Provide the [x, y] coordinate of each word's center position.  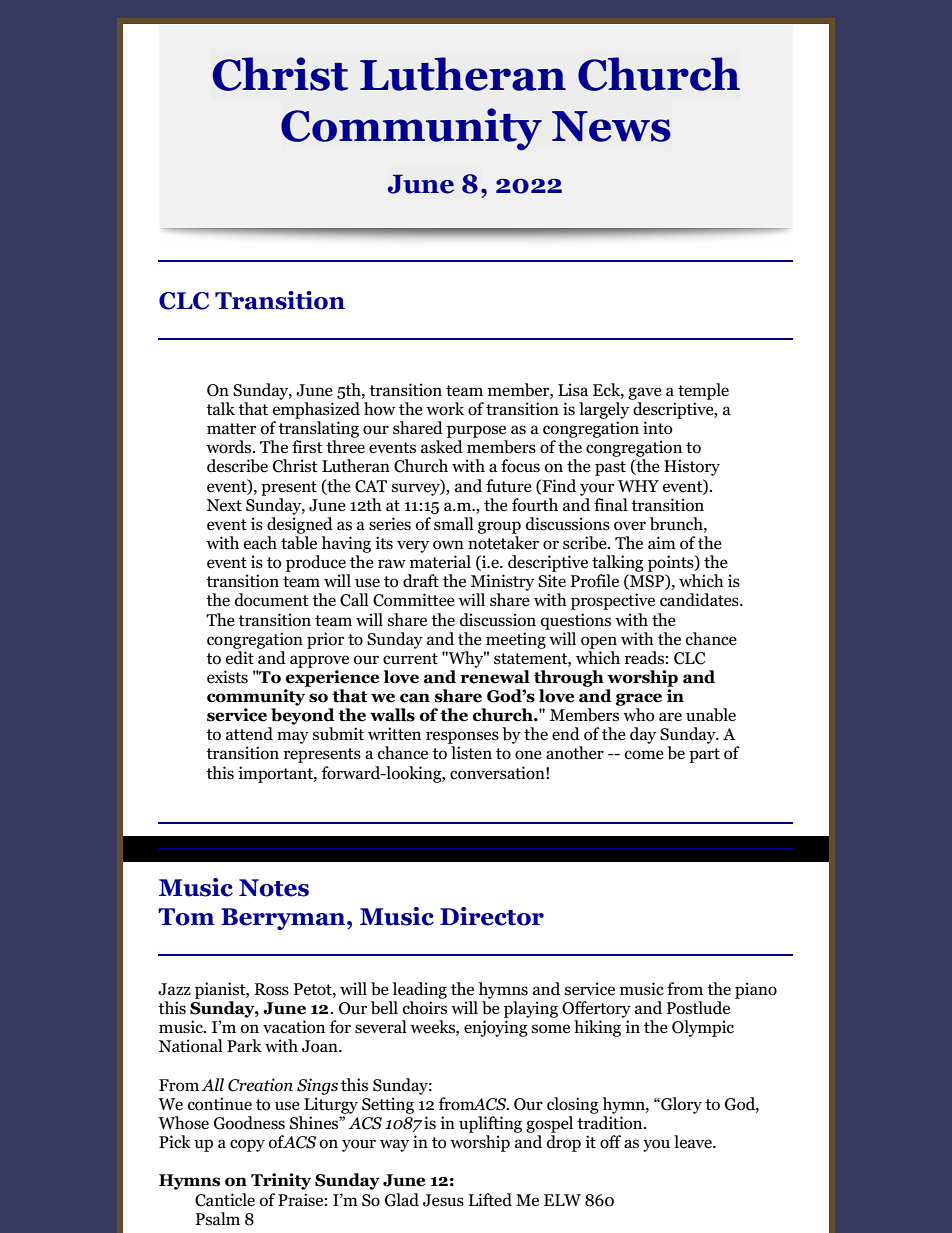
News [611, 126]
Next [224, 505]
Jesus [443, 1200]
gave [645, 393]
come [644, 755]
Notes [274, 888]
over [630, 526]
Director [492, 916]
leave [694, 1142]
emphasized [316, 410]
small [454, 524]
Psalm [217, 1218]
